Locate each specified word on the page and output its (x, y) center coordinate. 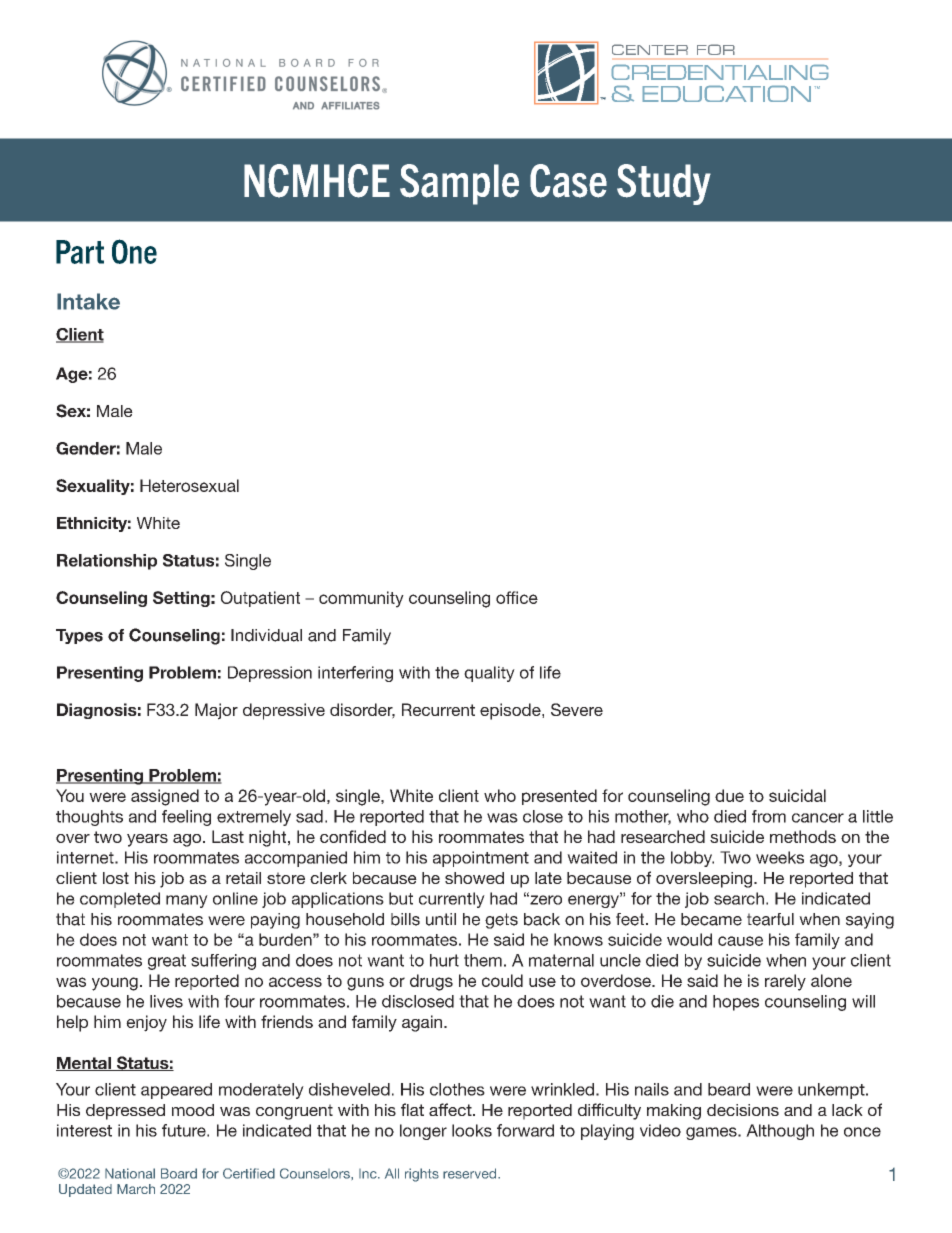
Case (568, 181)
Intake (88, 301)
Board (179, 1173)
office (517, 597)
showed (474, 878)
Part (80, 252)
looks (472, 1130)
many (187, 901)
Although (780, 1132)
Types (79, 636)
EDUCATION (727, 94)
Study (664, 184)
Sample (459, 184)
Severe (577, 709)
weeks (780, 857)
